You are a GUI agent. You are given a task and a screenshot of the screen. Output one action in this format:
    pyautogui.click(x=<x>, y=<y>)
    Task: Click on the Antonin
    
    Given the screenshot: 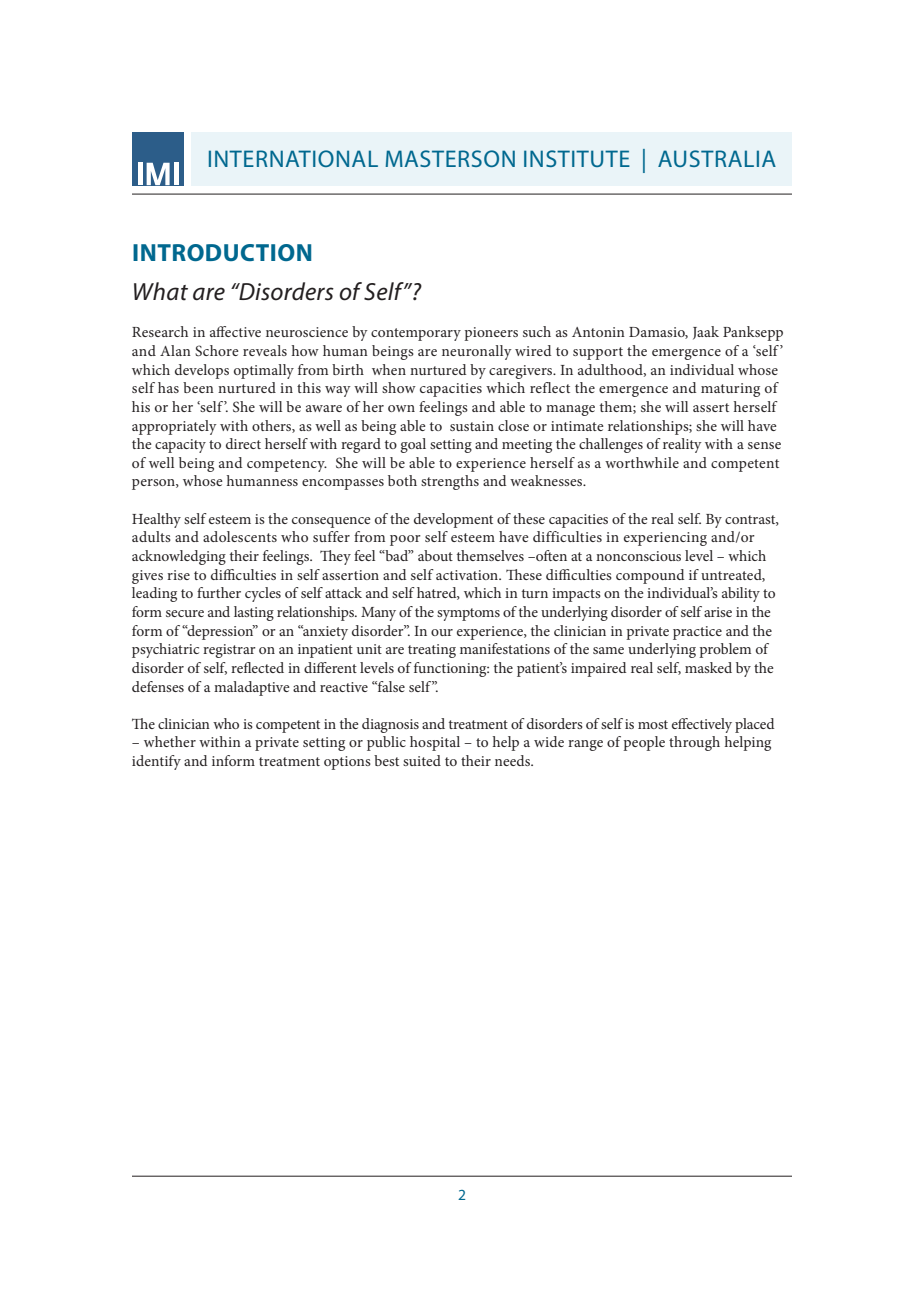 What is the action you would take?
    pyautogui.click(x=598, y=332)
